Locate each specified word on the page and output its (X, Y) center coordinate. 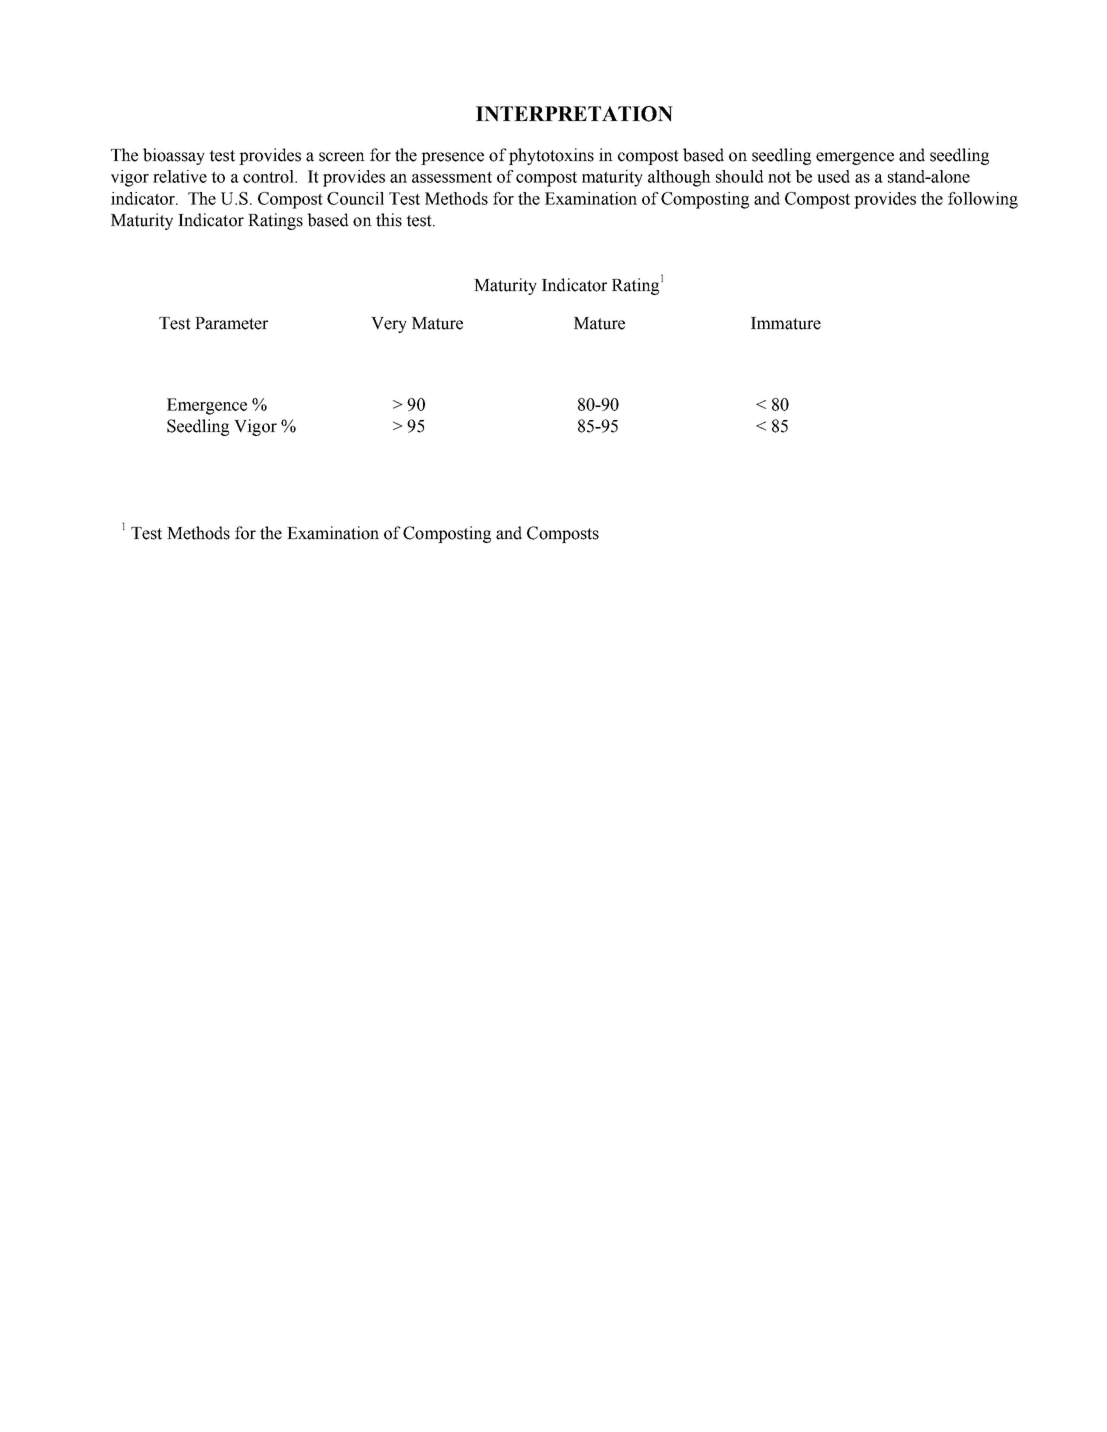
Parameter (231, 323)
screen (342, 157)
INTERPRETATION (574, 114)
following (983, 200)
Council (355, 198)
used (833, 176)
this (389, 220)
